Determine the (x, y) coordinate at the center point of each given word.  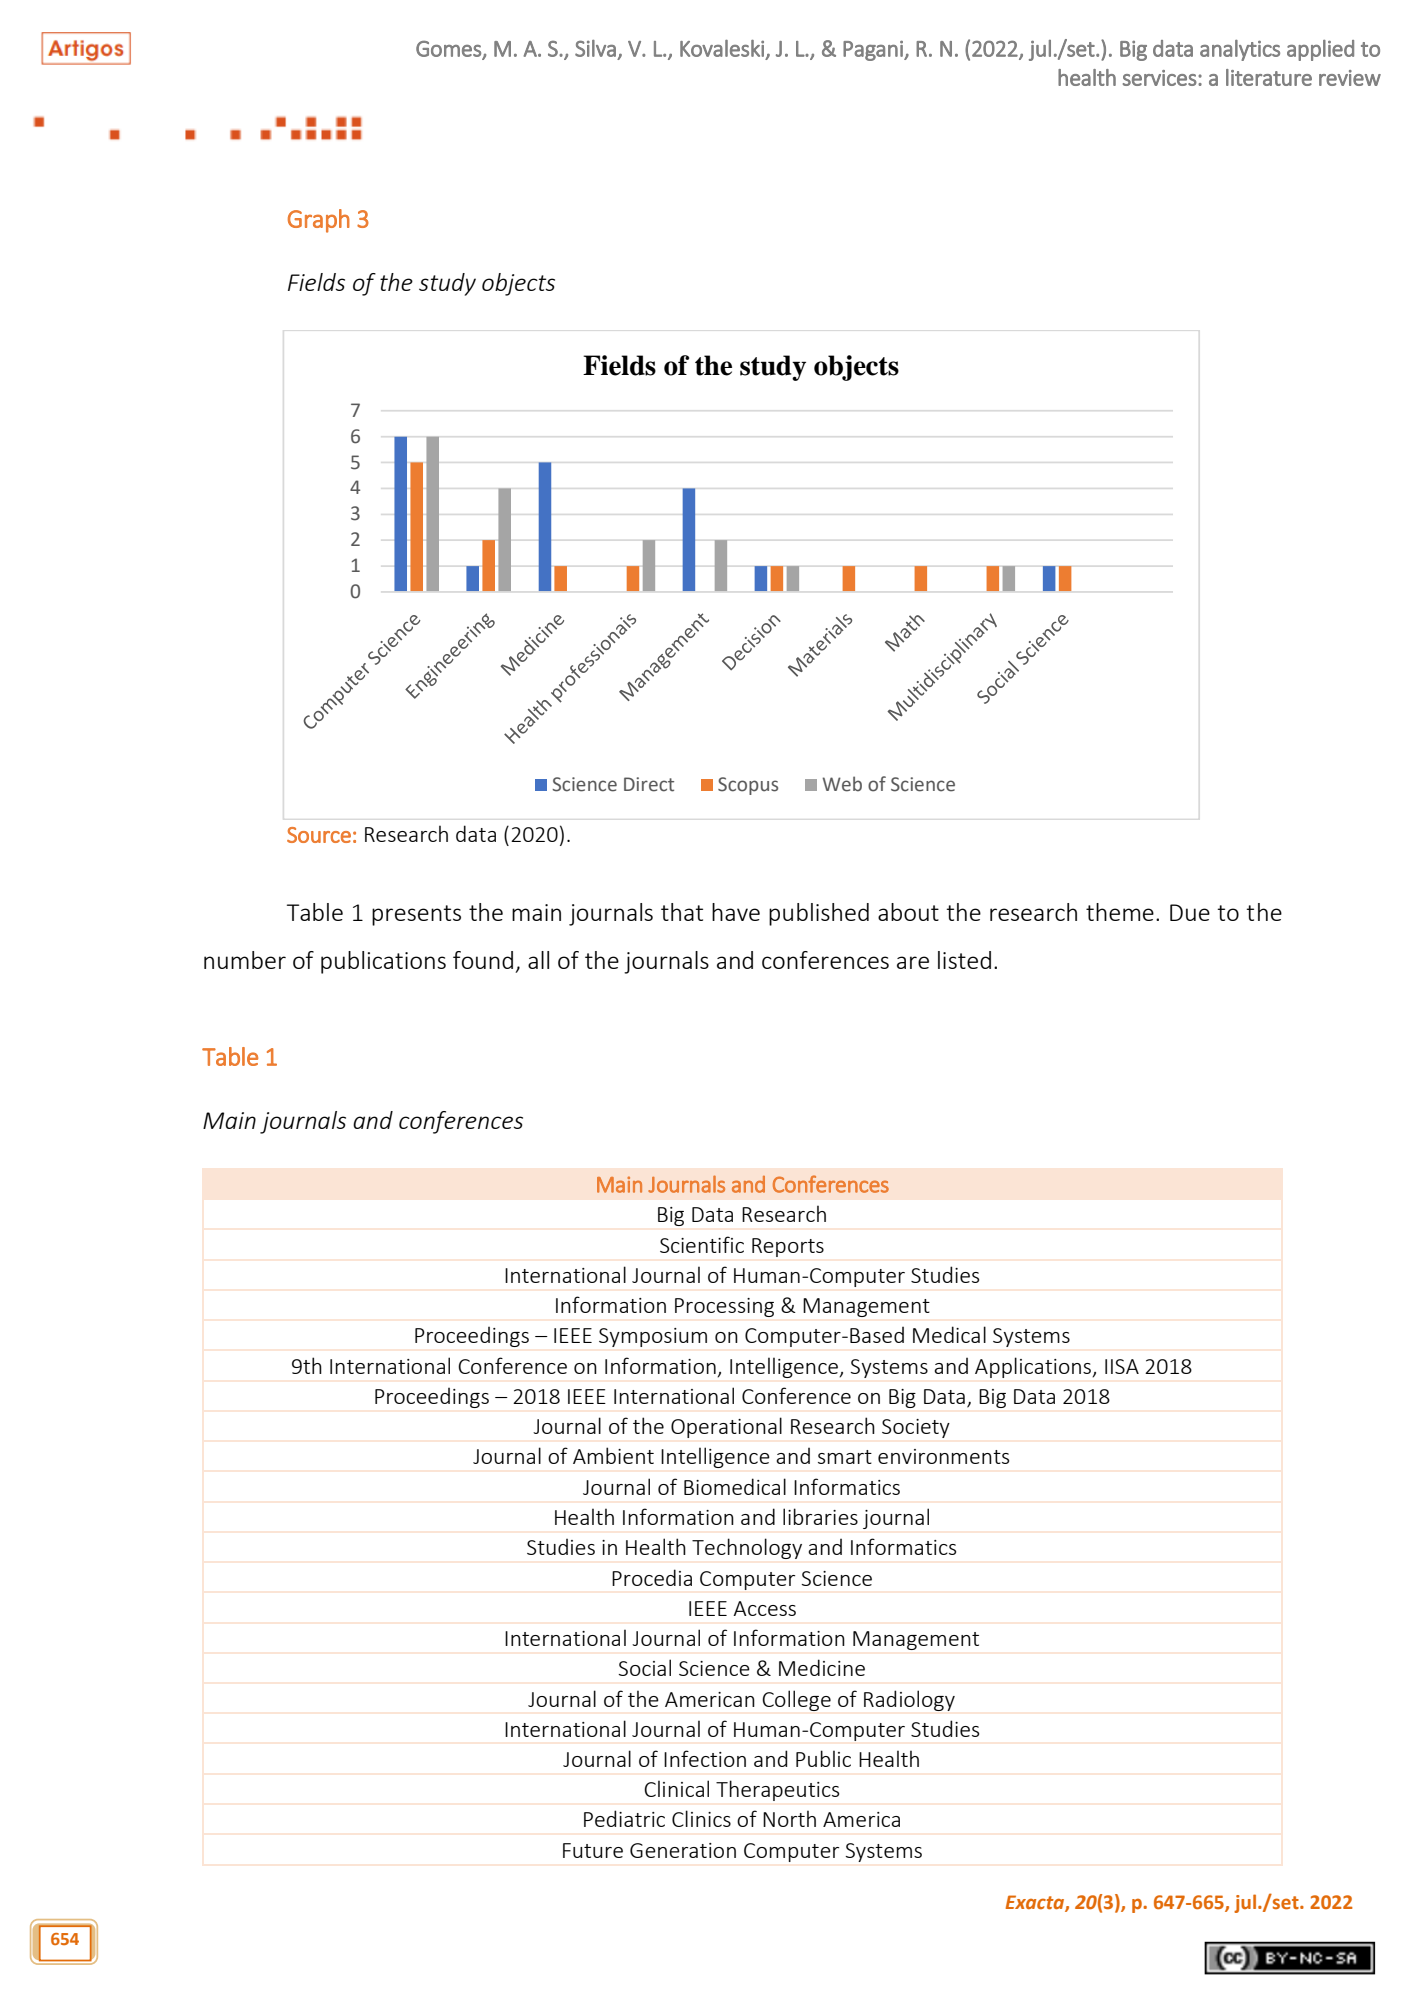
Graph (319, 221)
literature (1269, 77)
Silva (595, 48)
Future (593, 1850)
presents (416, 915)
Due (1190, 912)
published (819, 914)
